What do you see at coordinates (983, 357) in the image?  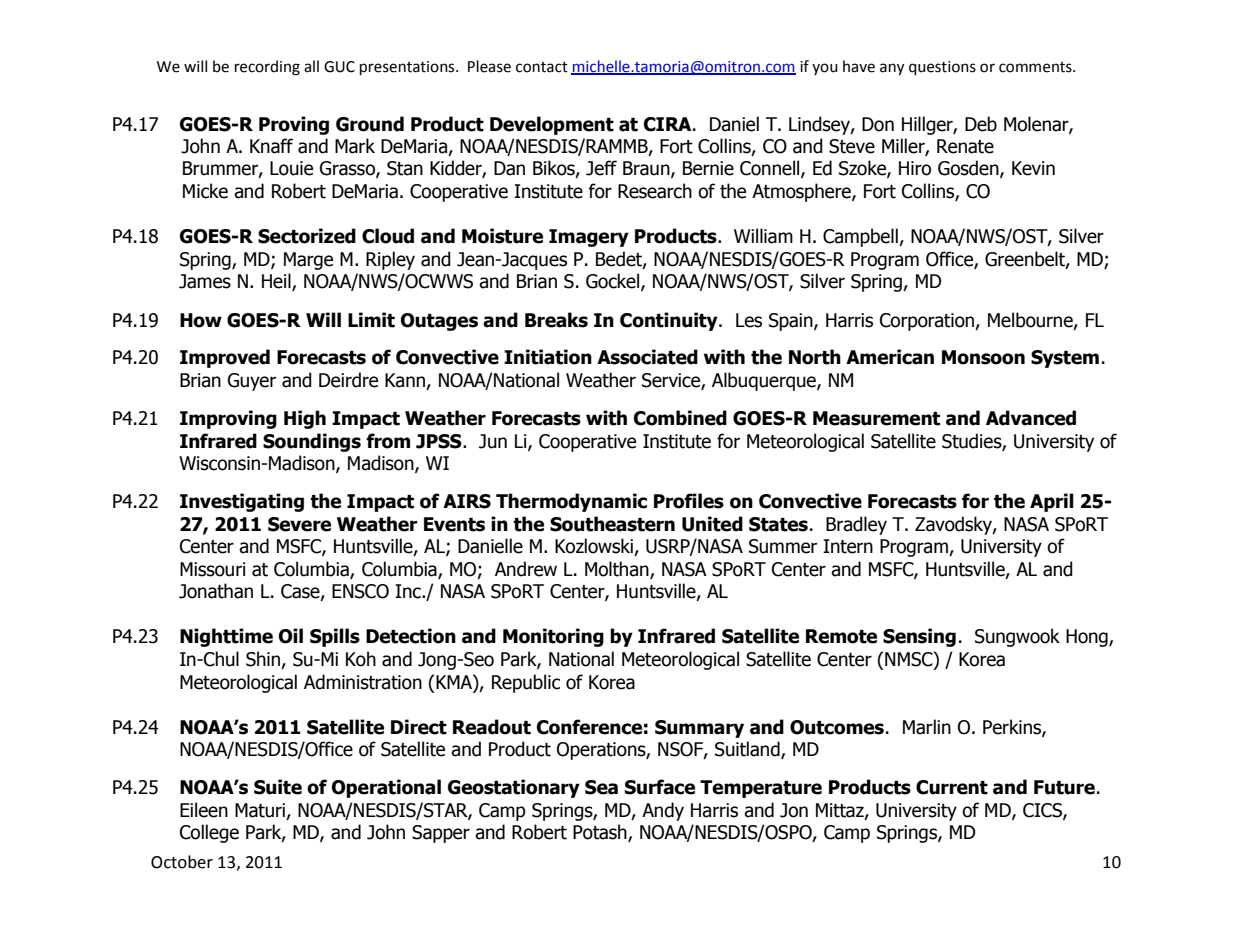 I see `Monsoon` at bounding box center [983, 357].
